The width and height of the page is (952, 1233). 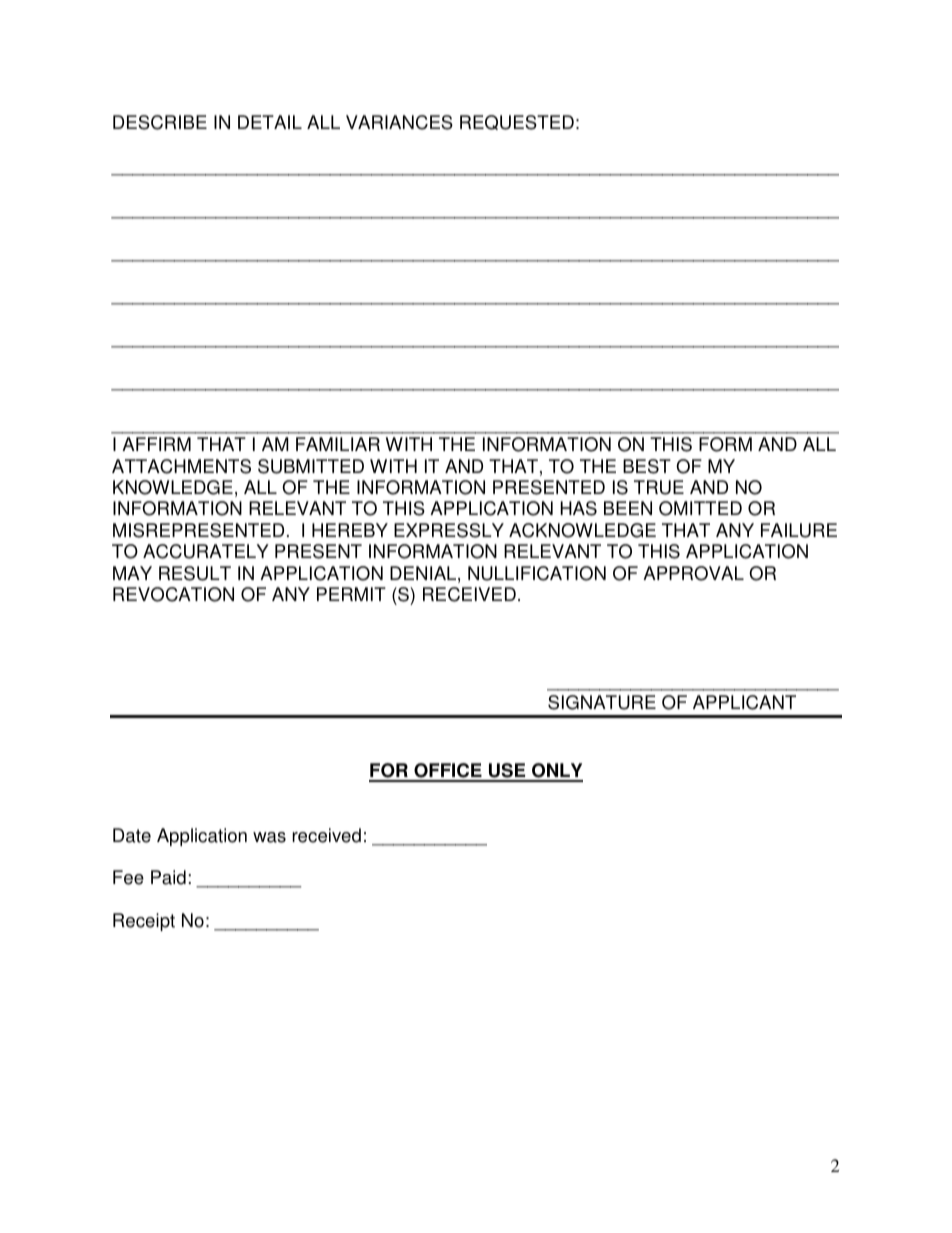 What do you see at coordinates (173, 594) in the page?
I see `REVOCATION` at bounding box center [173, 594].
